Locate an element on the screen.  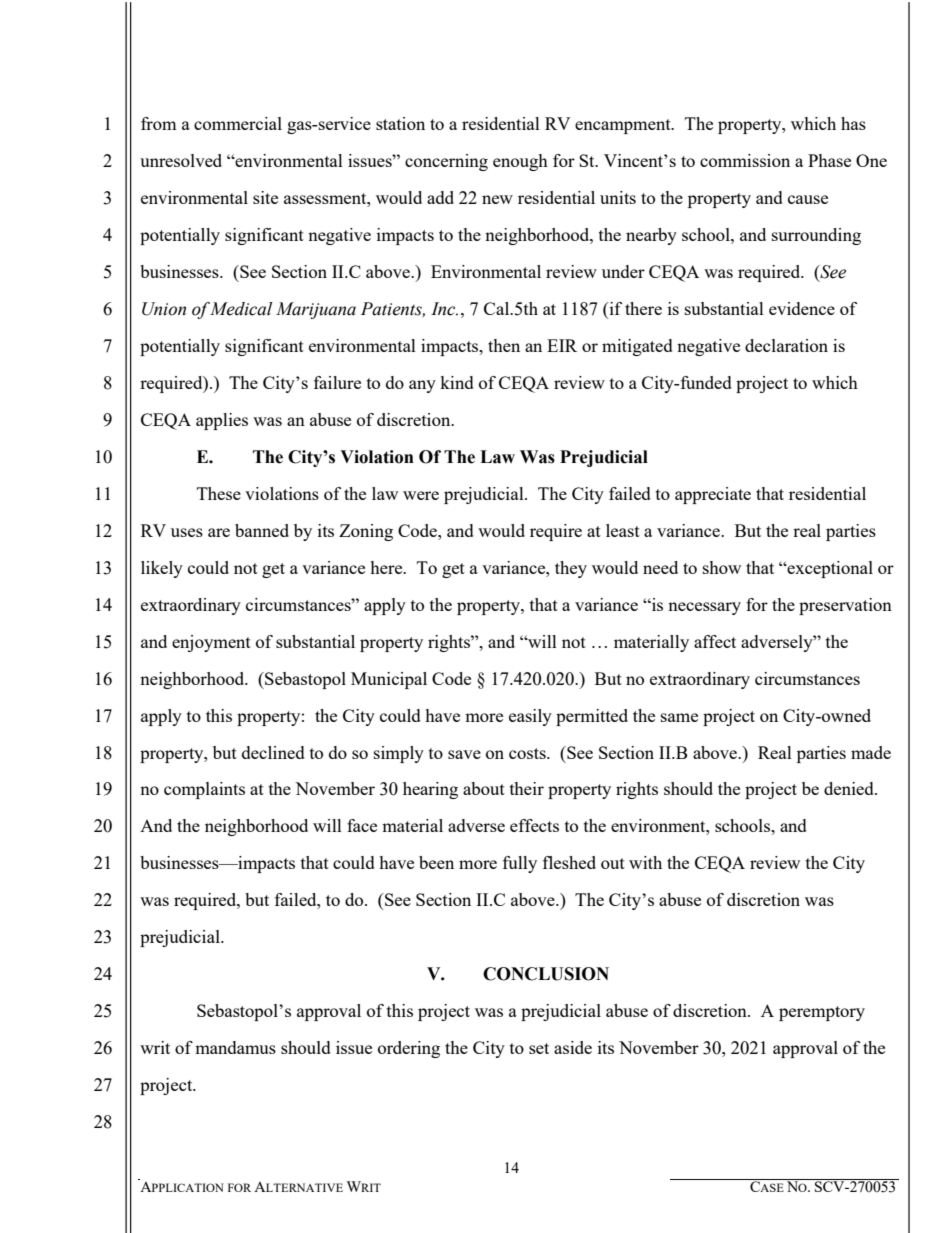
set is located at coordinates (539, 1048).
